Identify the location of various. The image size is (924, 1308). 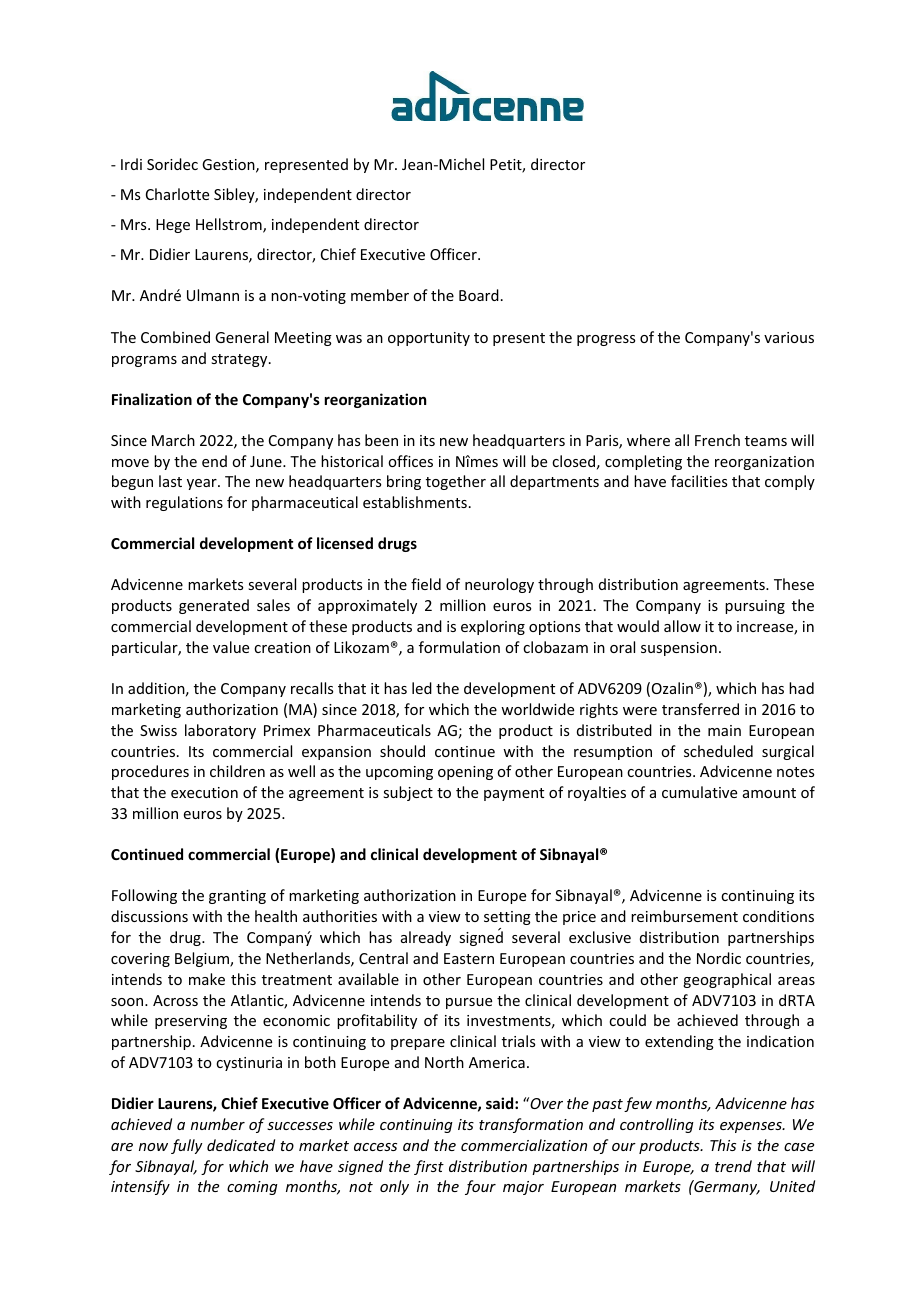
(789, 337).
